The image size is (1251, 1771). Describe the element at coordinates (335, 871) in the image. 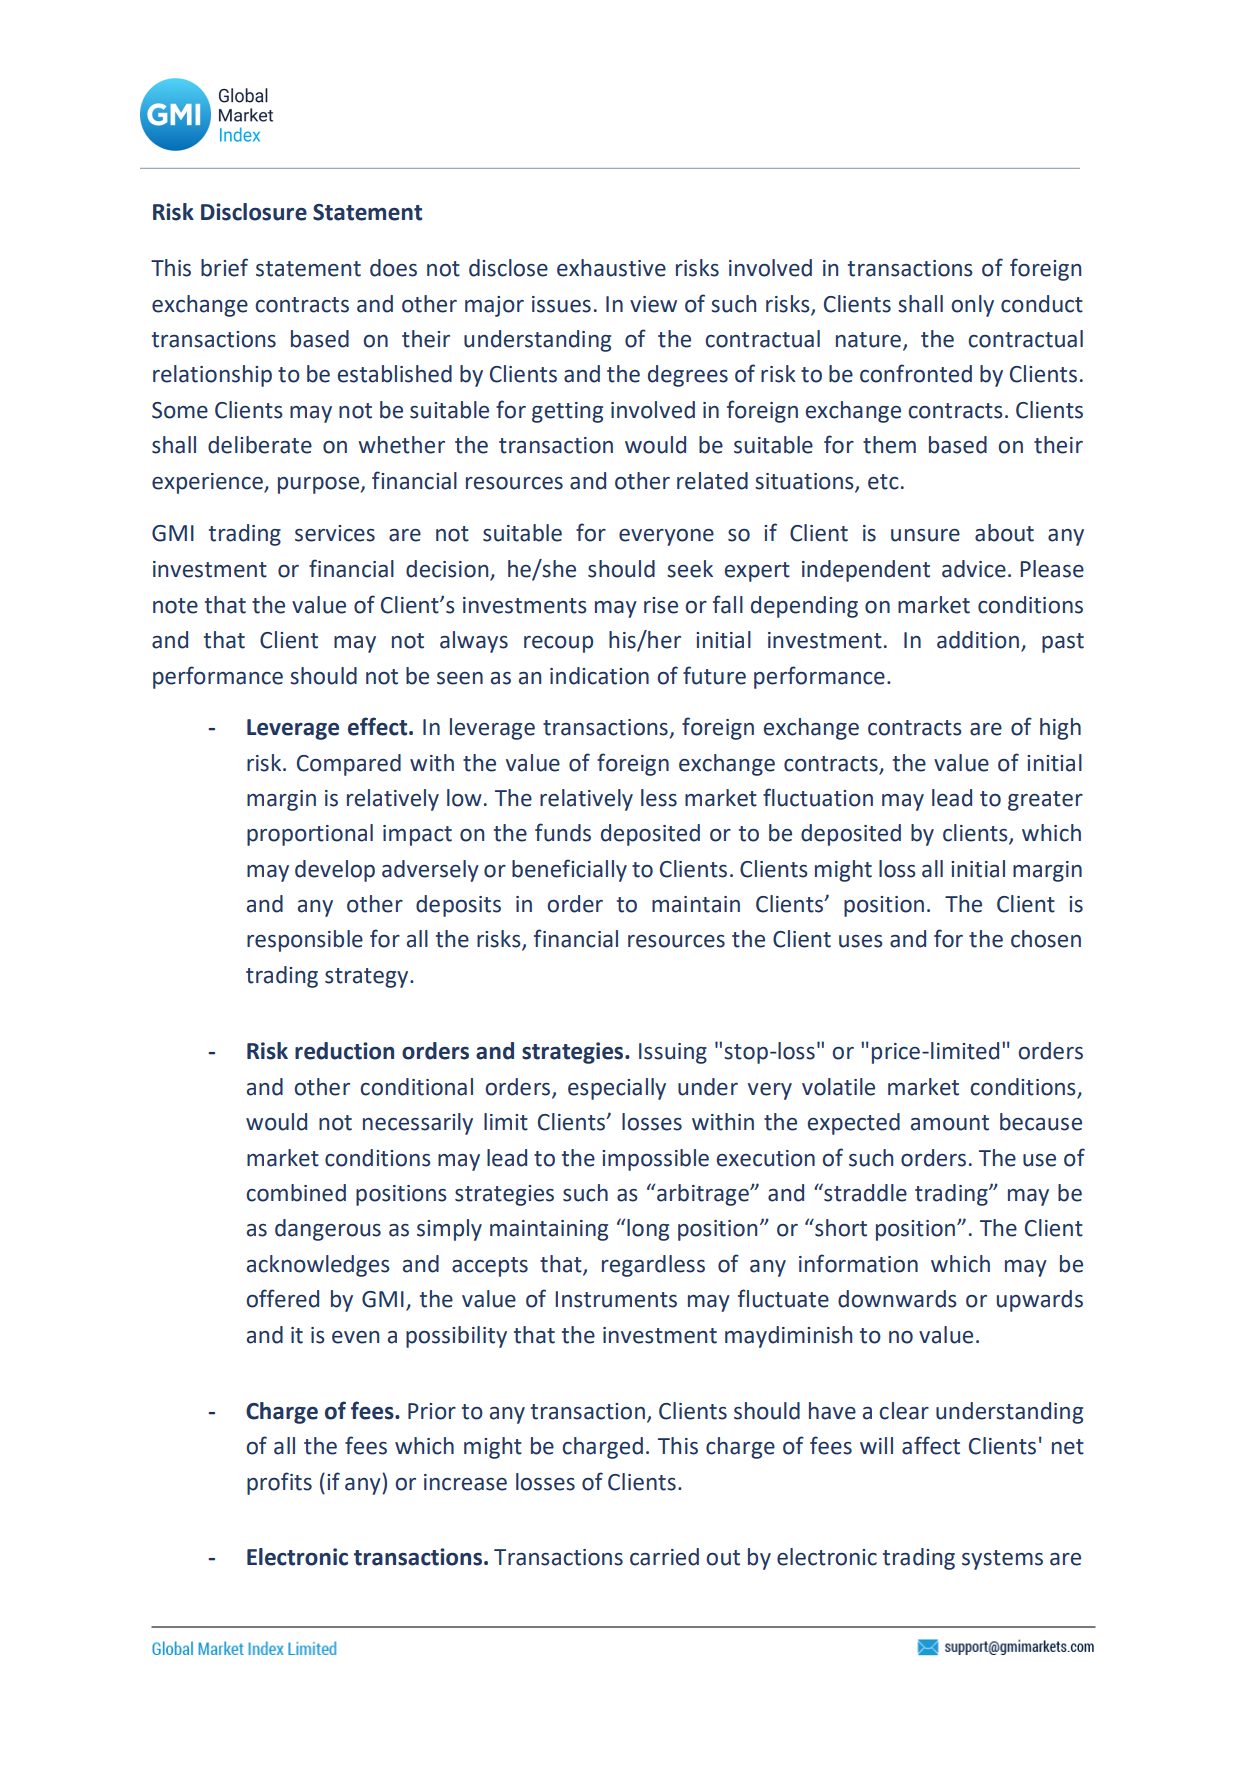

I see `develop` at that location.
